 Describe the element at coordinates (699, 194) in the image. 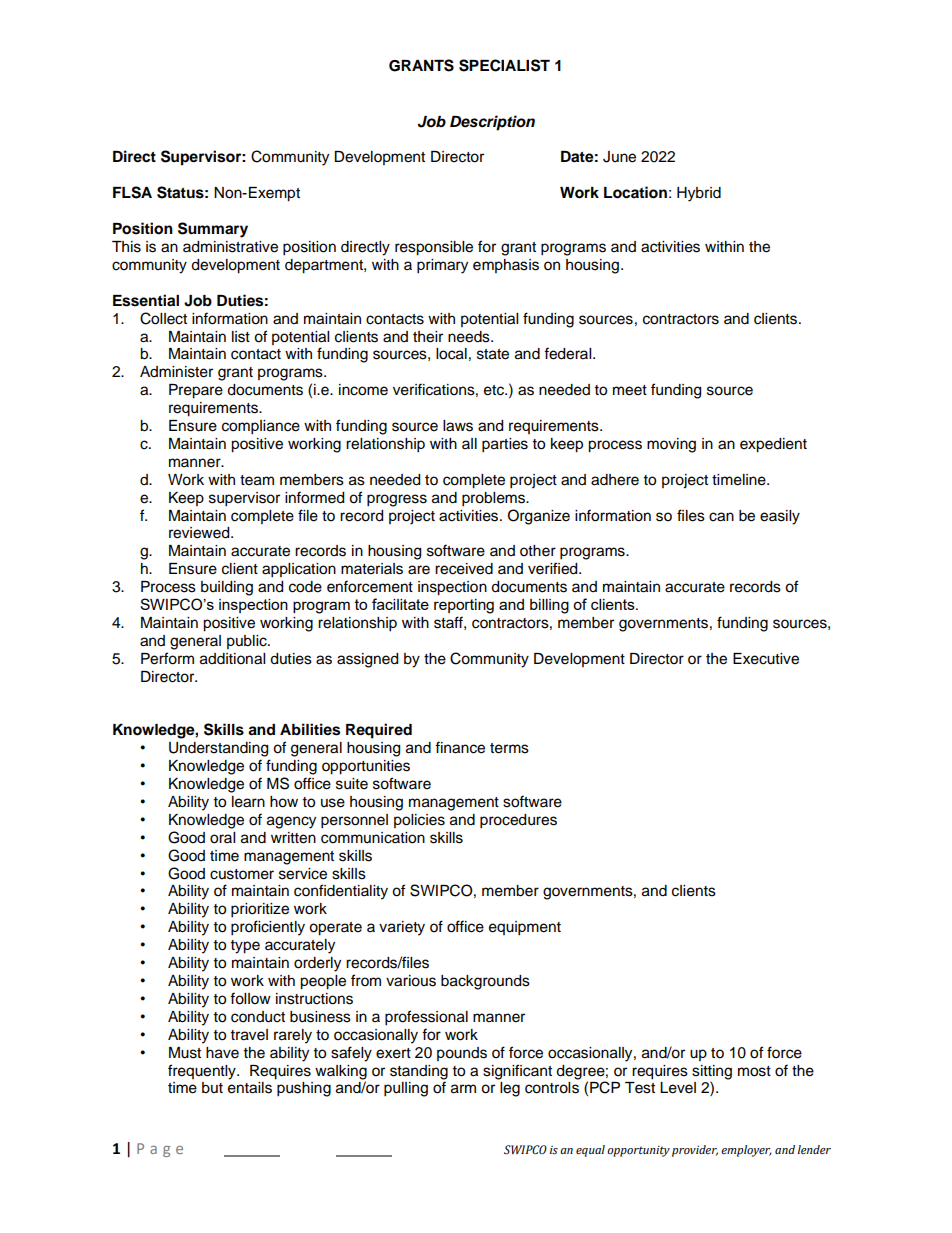

I see `Hybrid` at that location.
